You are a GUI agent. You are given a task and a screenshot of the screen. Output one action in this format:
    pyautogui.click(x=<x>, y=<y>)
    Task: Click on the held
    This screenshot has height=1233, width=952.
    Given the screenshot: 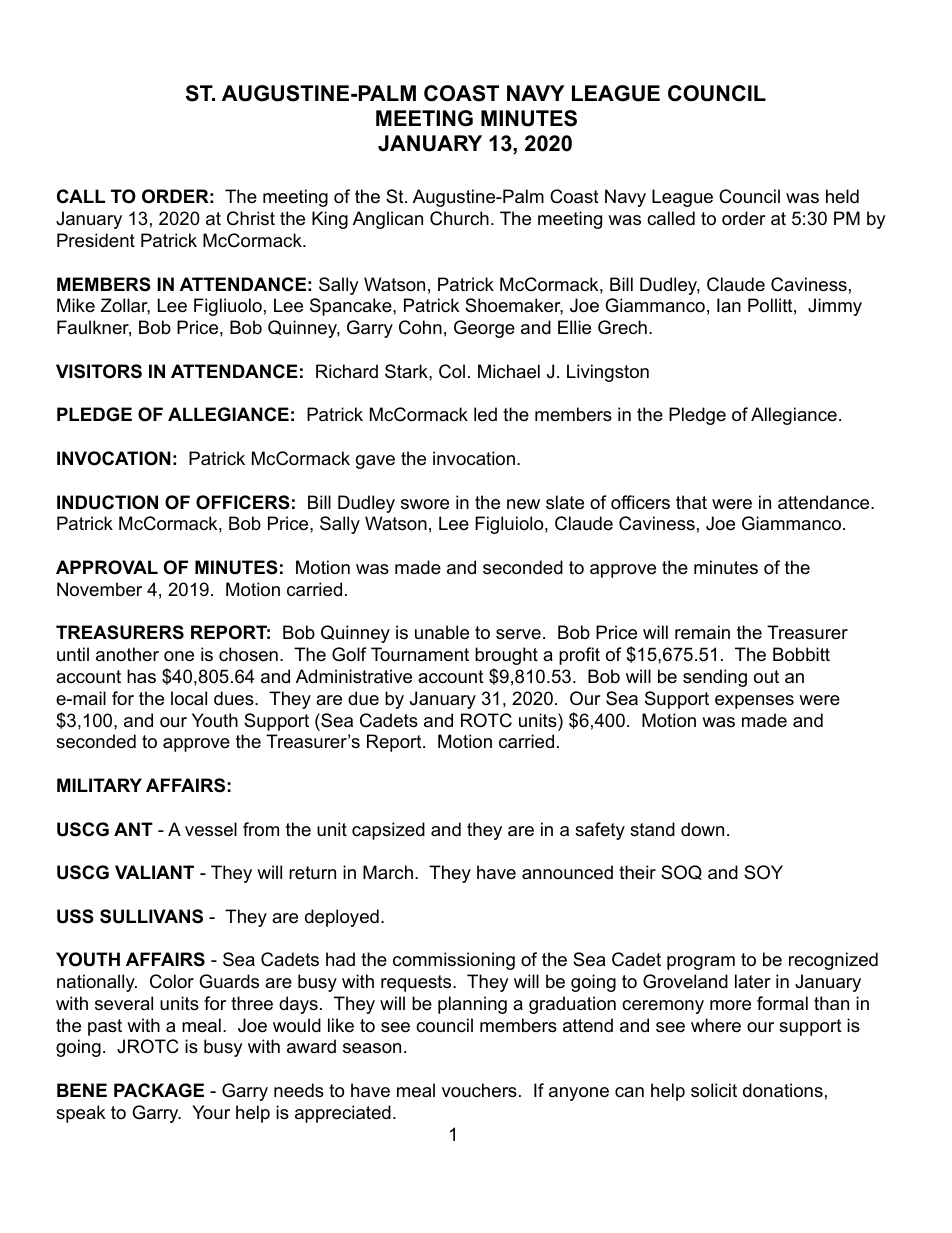 What is the action you would take?
    pyautogui.click(x=842, y=196)
